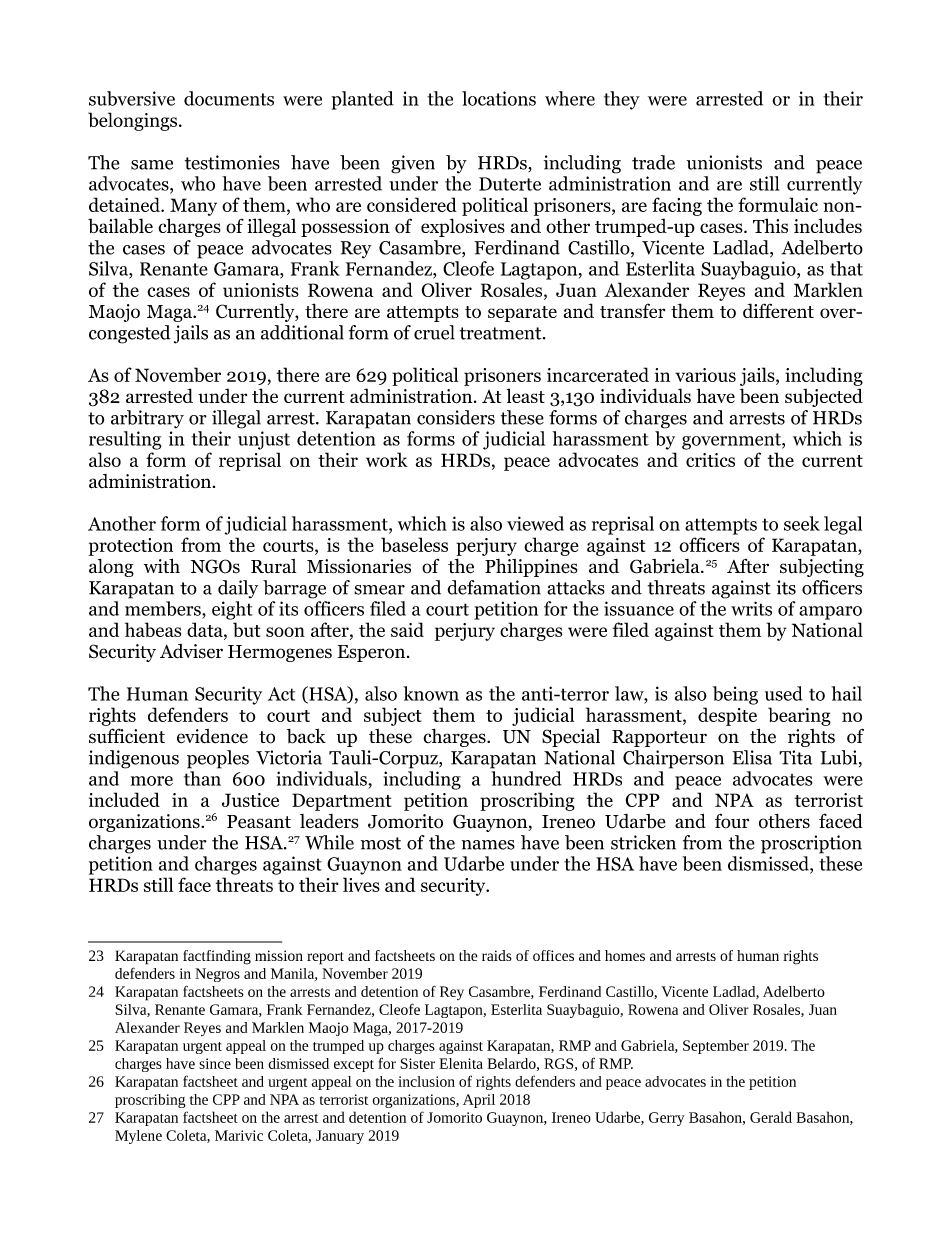  I want to click on trade, so click(653, 162).
